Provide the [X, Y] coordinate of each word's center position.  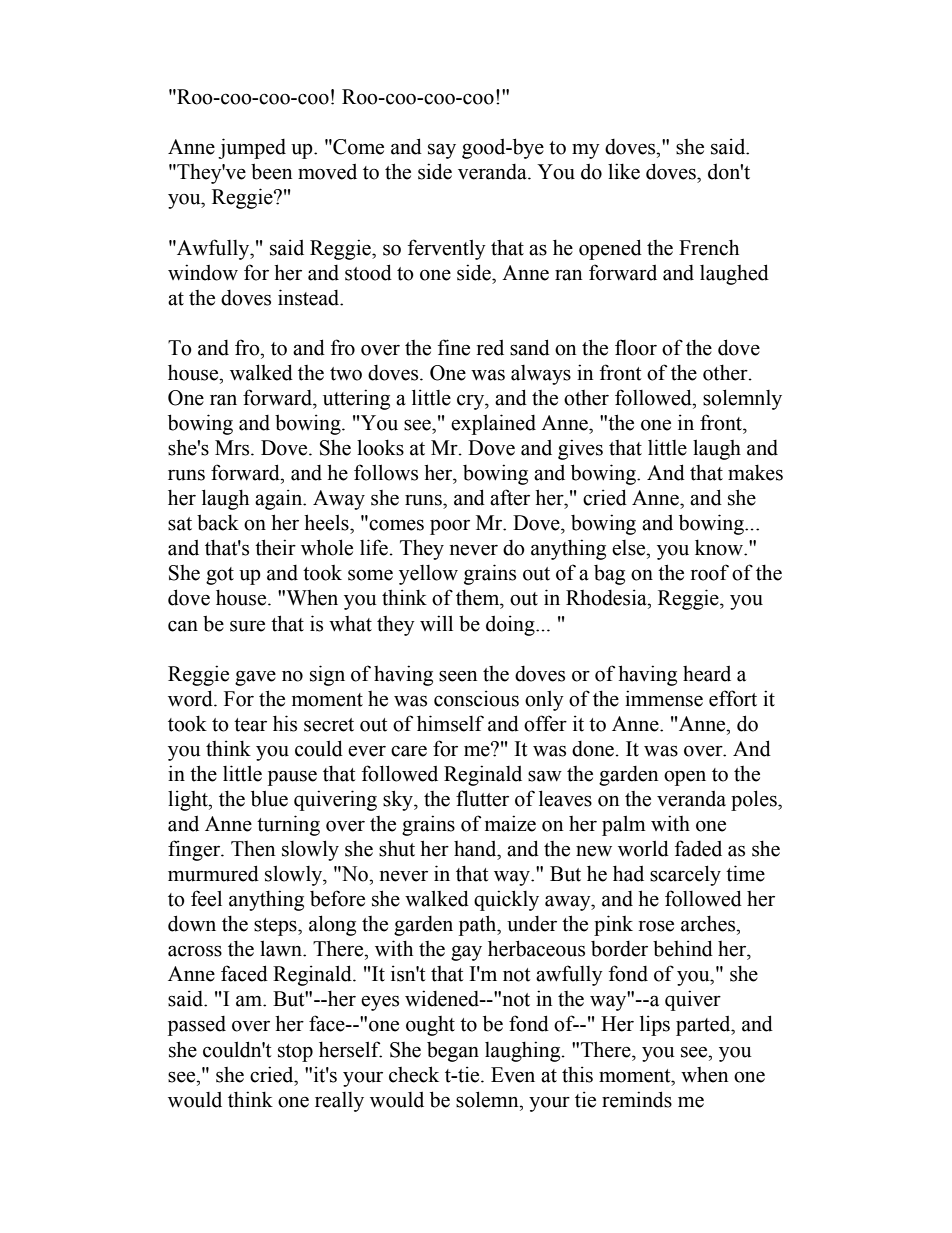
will [436, 623]
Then [253, 849]
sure [247, 626]
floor [636, 347]
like [624, 171]
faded [698, 848]
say [442, 151]
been [271, 171]
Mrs [233, 448]
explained [493, 424]
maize [510, 823]
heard [707, 674]
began [453, 1052]
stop [295, 1053]
